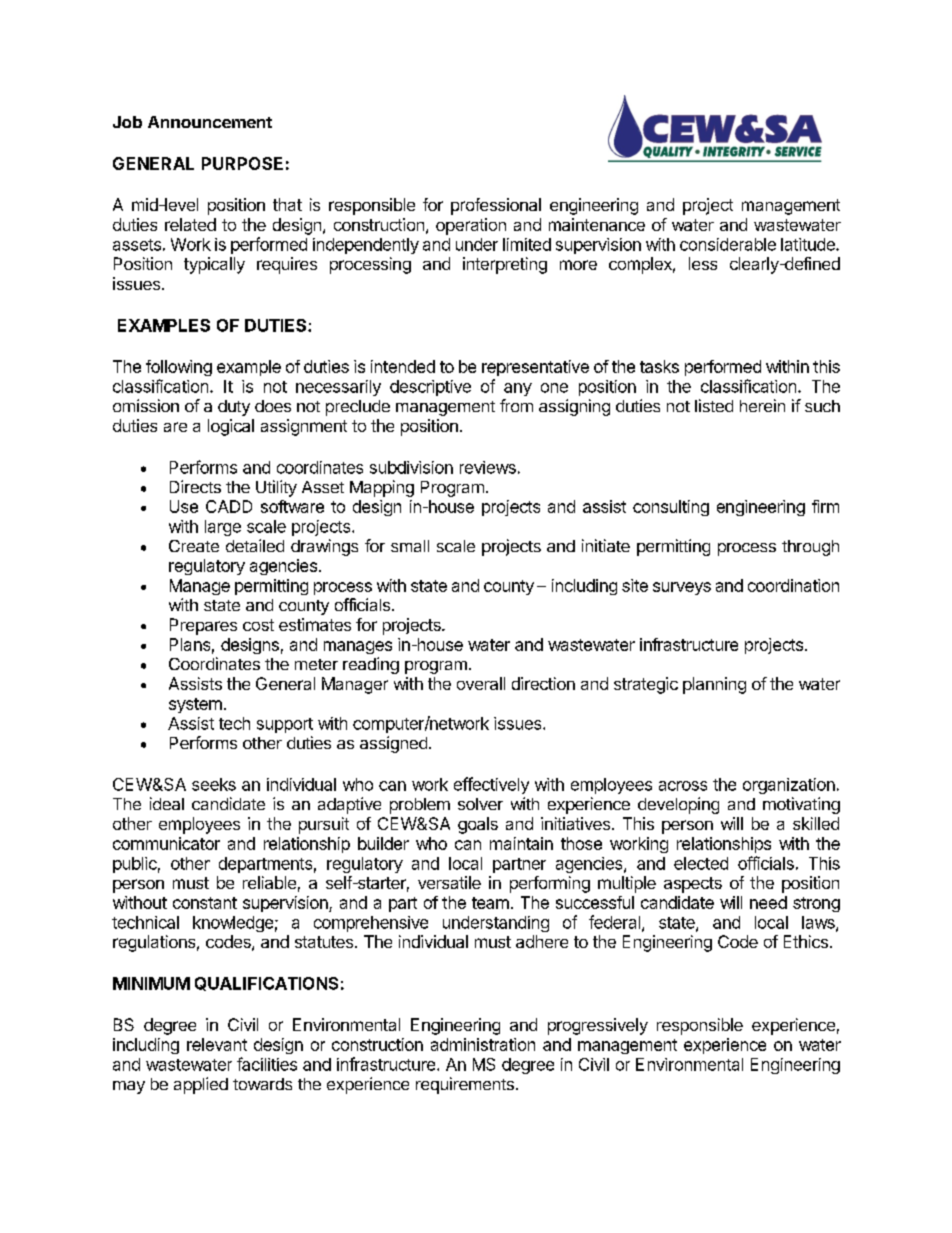 This screenshot has width=952, height=1233. What do you see at coordinates (728, 244) in the screenshot?
I see `considerable` at bounding box center [728, 244].
